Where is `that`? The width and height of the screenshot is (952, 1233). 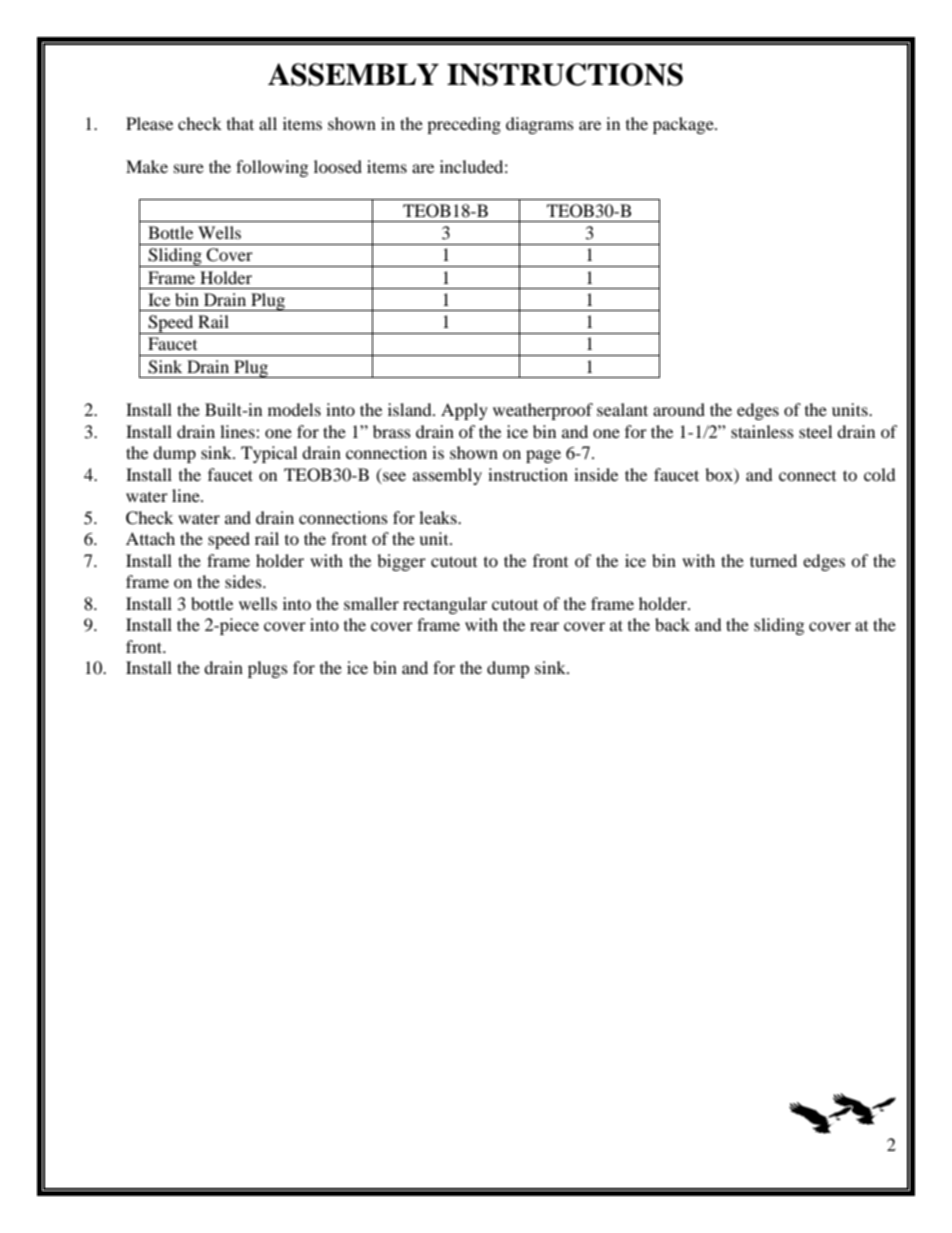 that is located at coordinates (240, 123).
